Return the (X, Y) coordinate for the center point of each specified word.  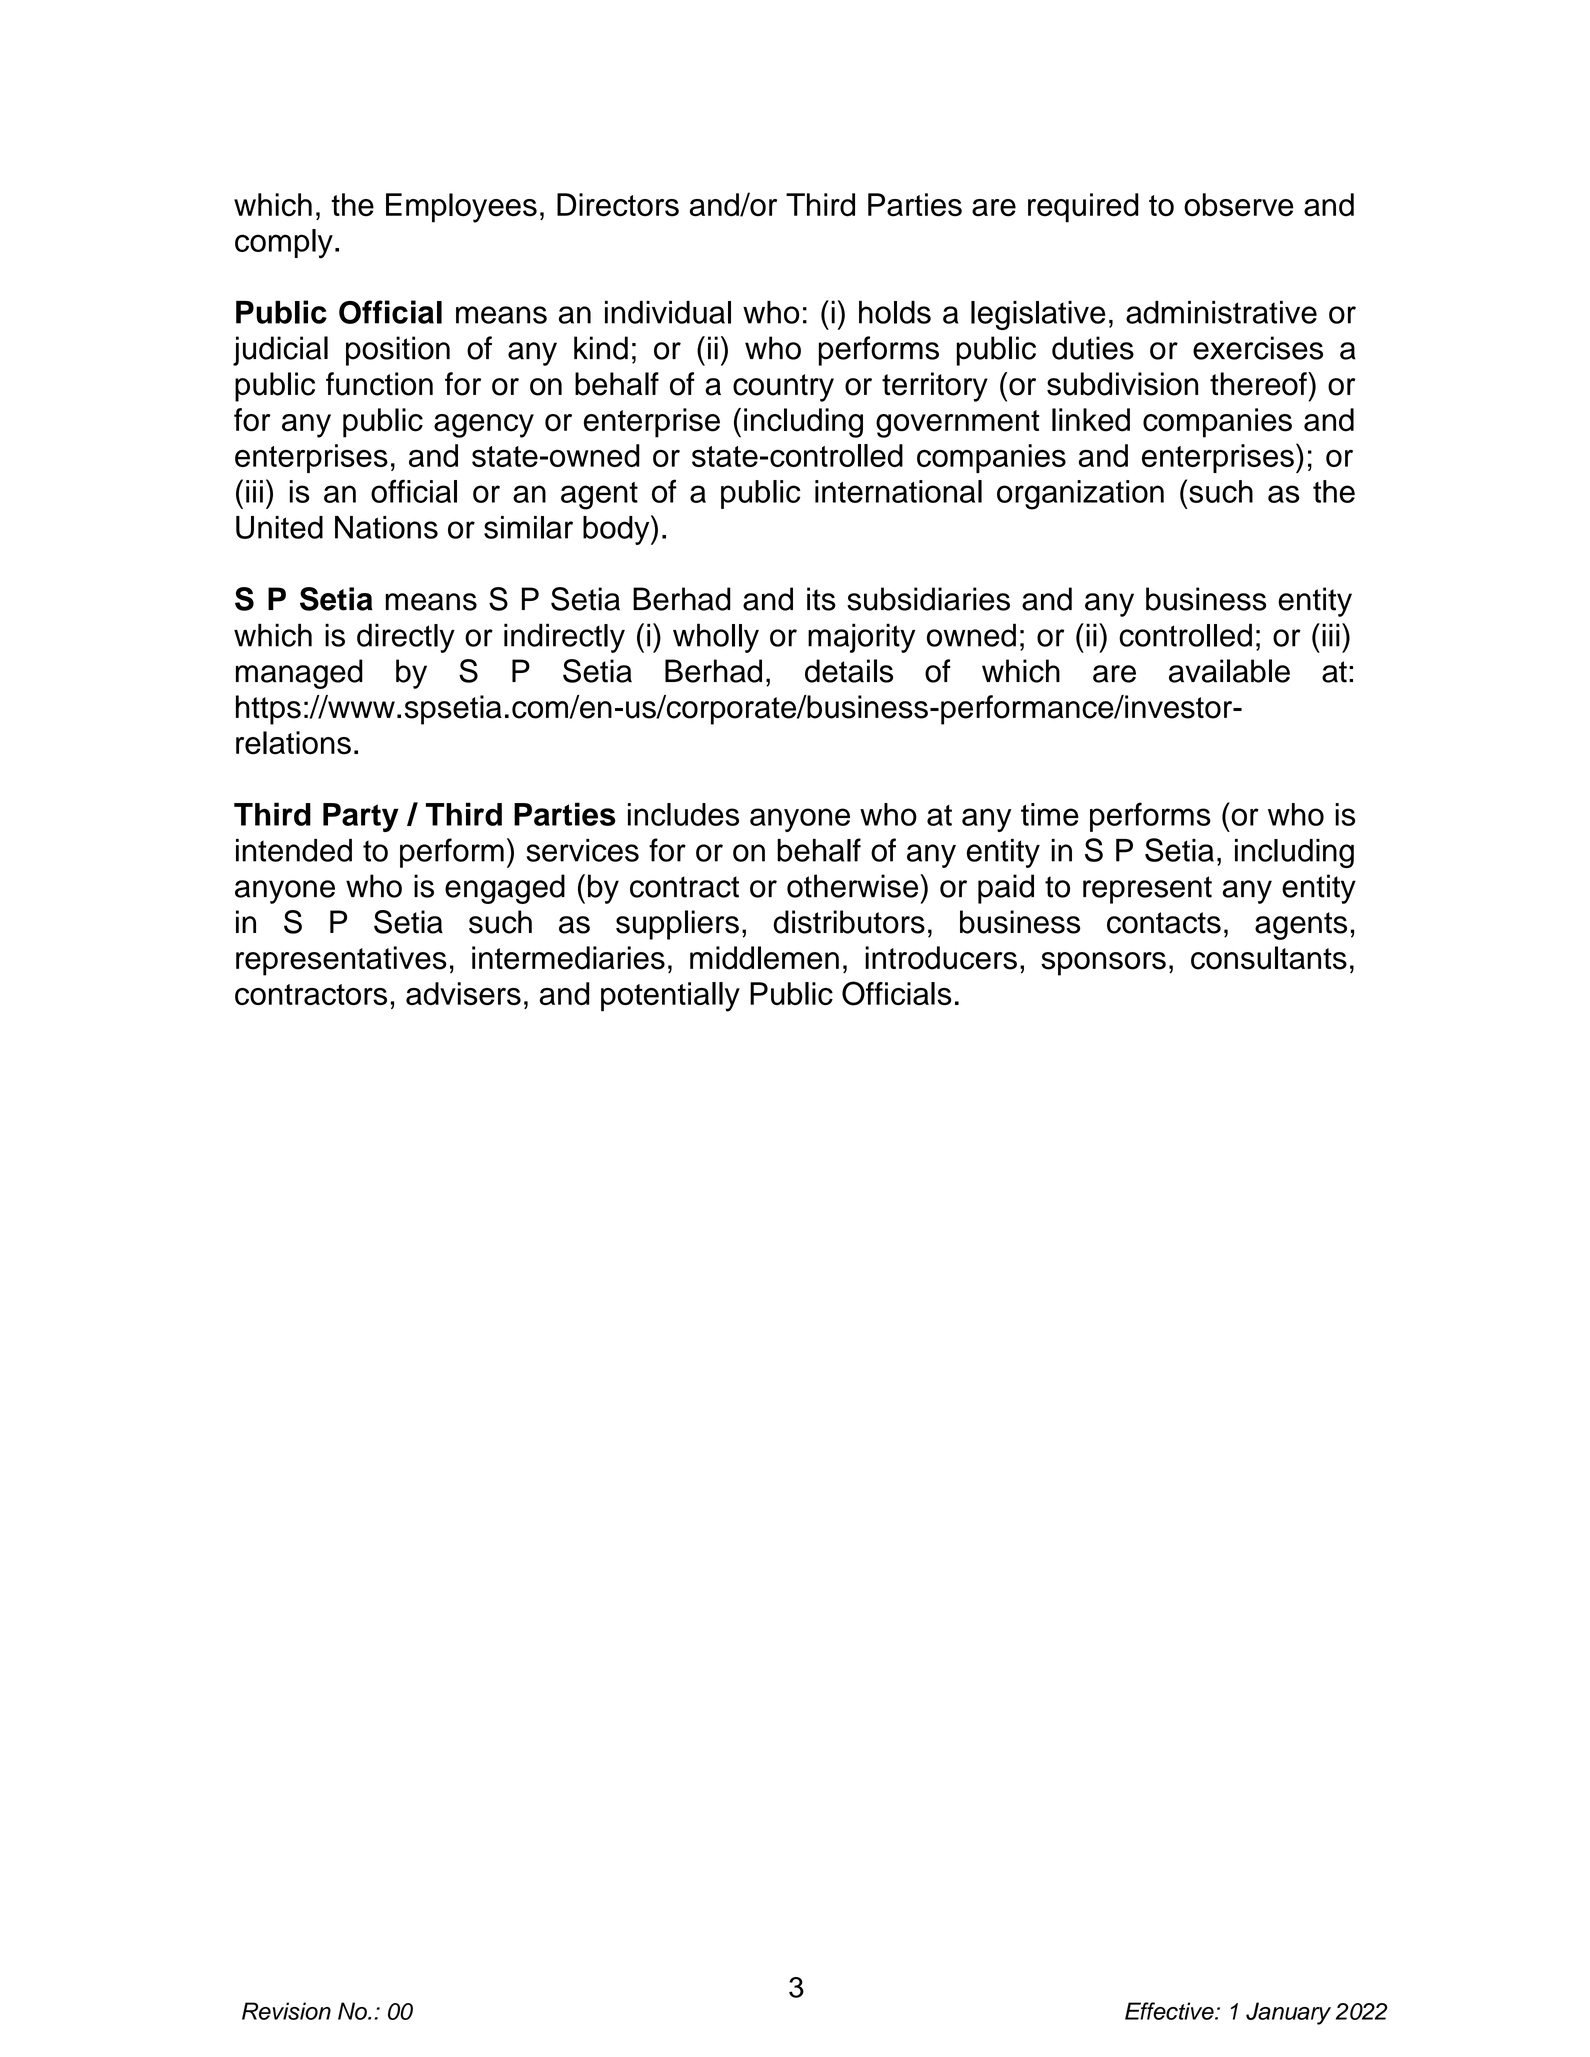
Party (361, 817)
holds (895, 312)
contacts (1164, 923)
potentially (670, 997)
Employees (461, 208)
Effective (1170, 2011)
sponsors (1103, 964)
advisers (463, 993)
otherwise (854, 886)
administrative (1221, 312)
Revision (286, 2011)
